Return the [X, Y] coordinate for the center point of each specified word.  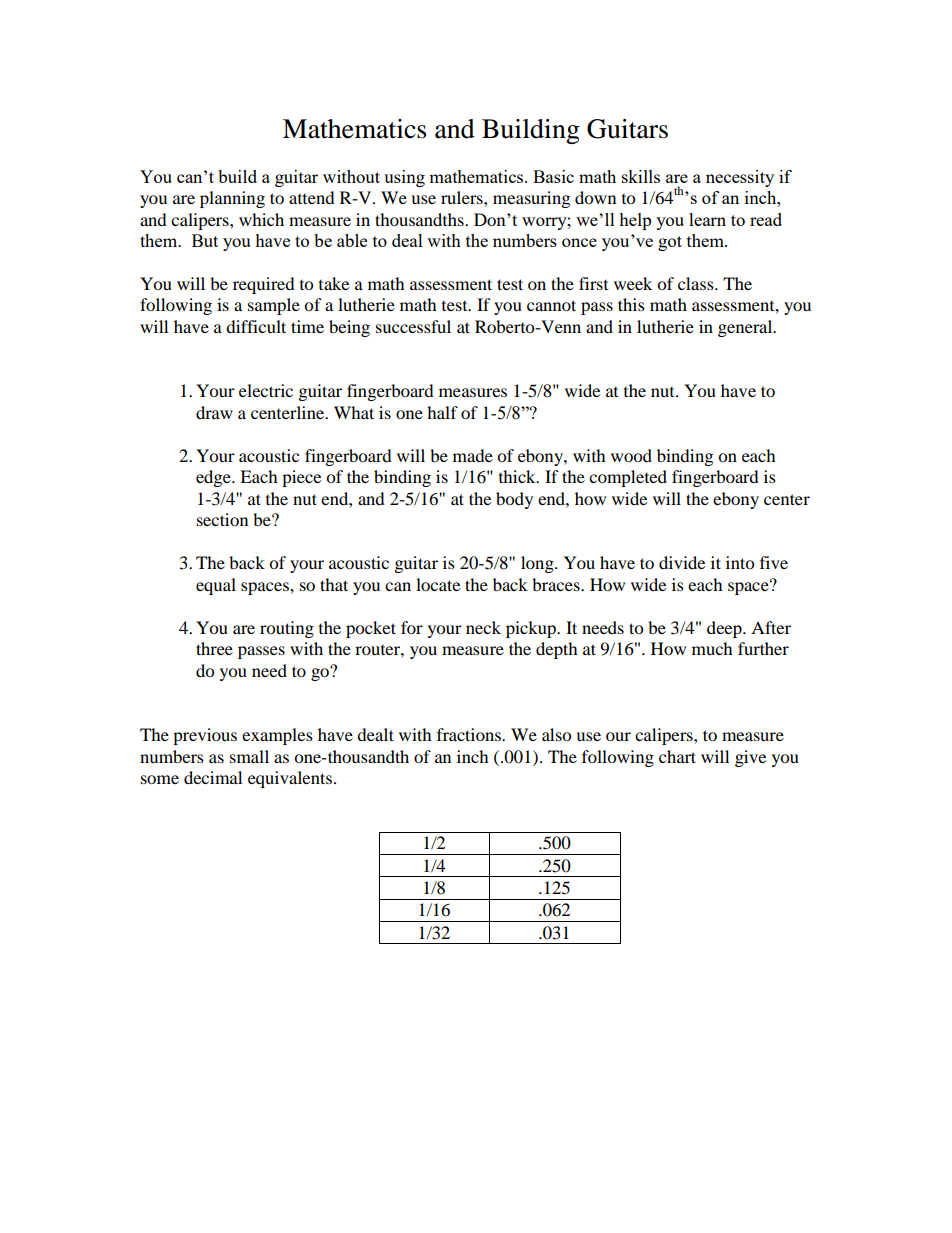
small [249, 756]
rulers [463, 197]
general [746, 328]
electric [266, 390]
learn [707, 219]
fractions [470, 734]
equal [216, 586]
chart [677, 756]
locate [438, 584]
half [442, 412]
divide [682, 562]
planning [232, 199]
